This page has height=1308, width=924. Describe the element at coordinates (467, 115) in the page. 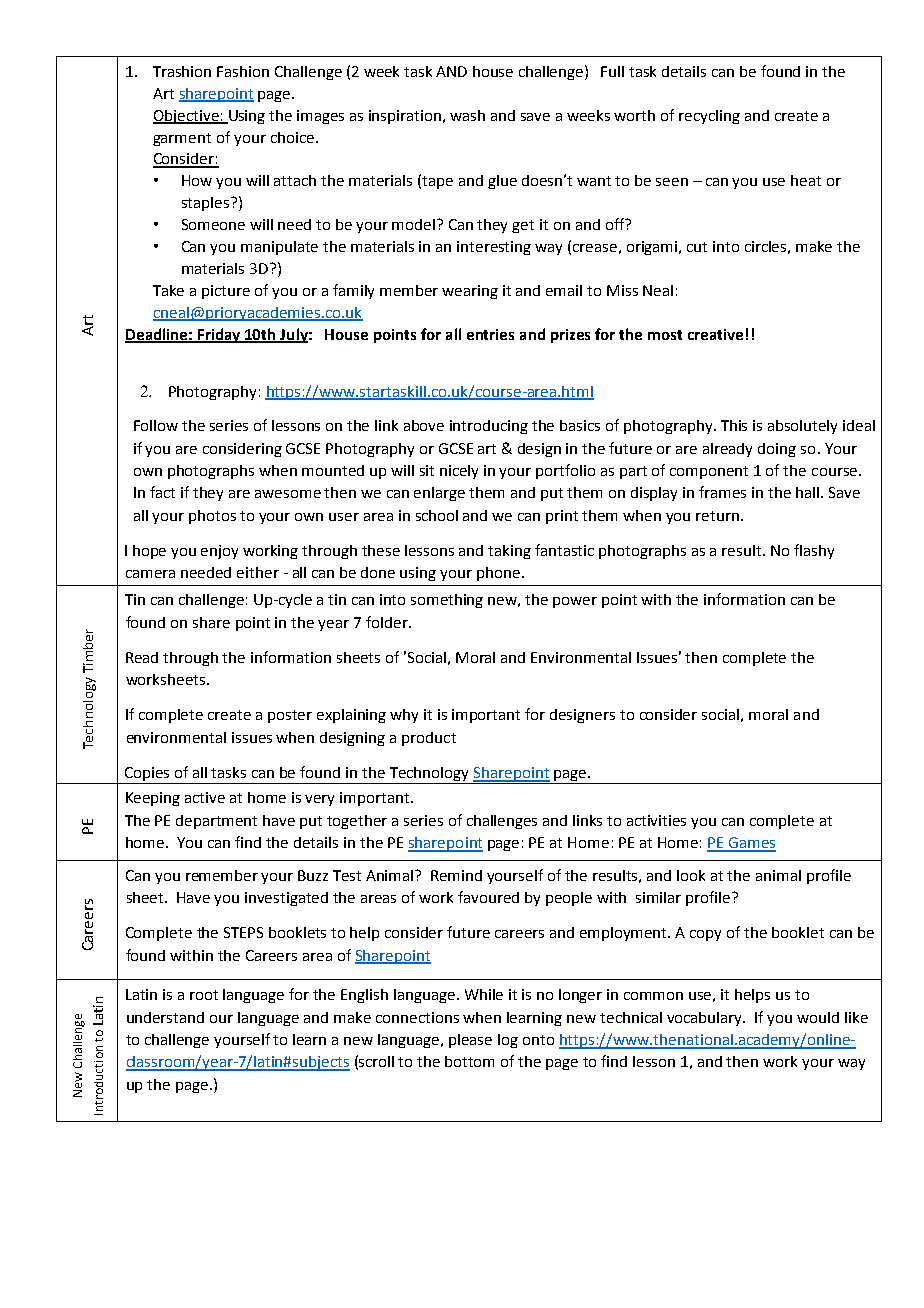

I see `wash` at that location.
